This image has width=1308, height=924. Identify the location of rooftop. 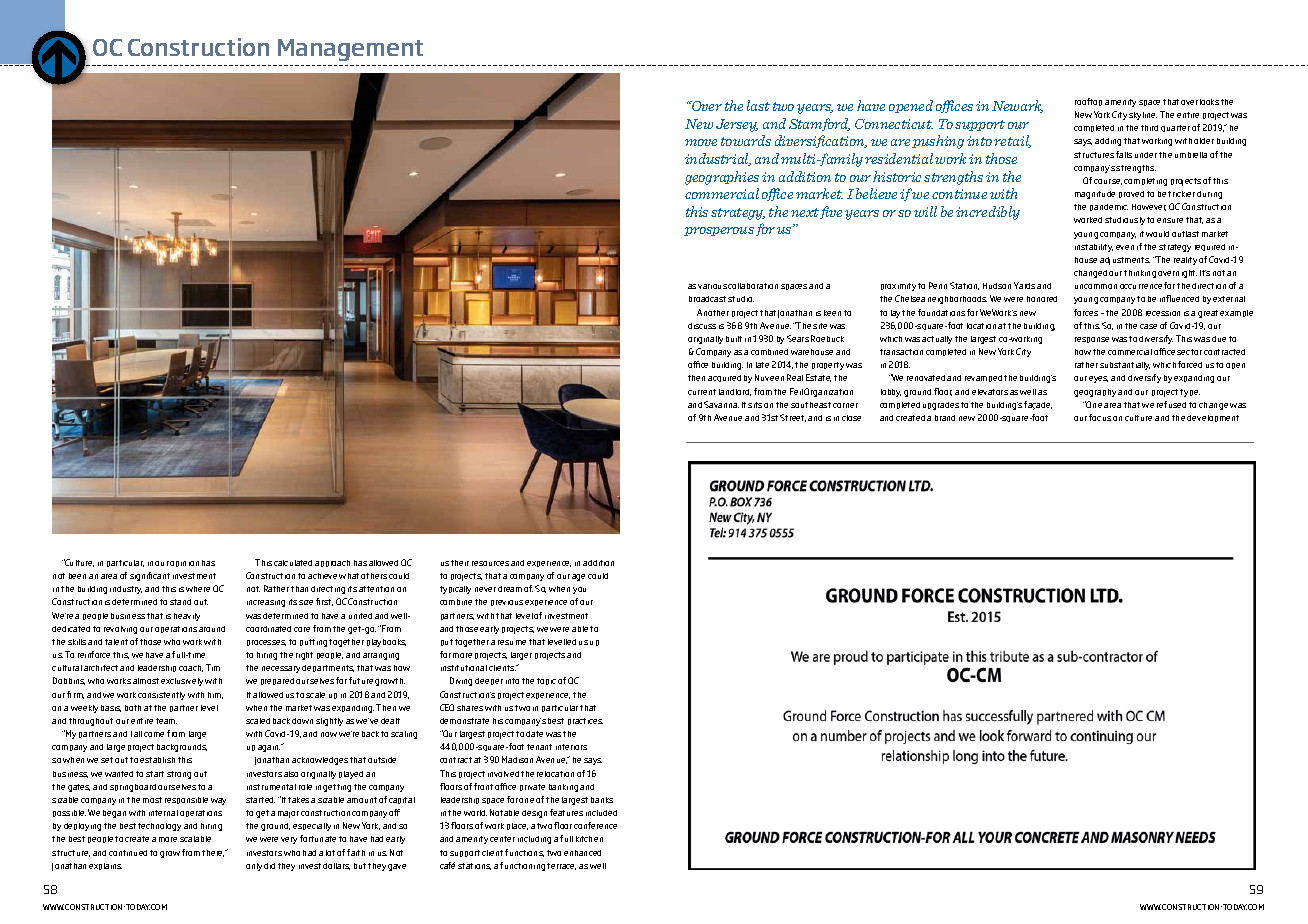
(1088, 102).
